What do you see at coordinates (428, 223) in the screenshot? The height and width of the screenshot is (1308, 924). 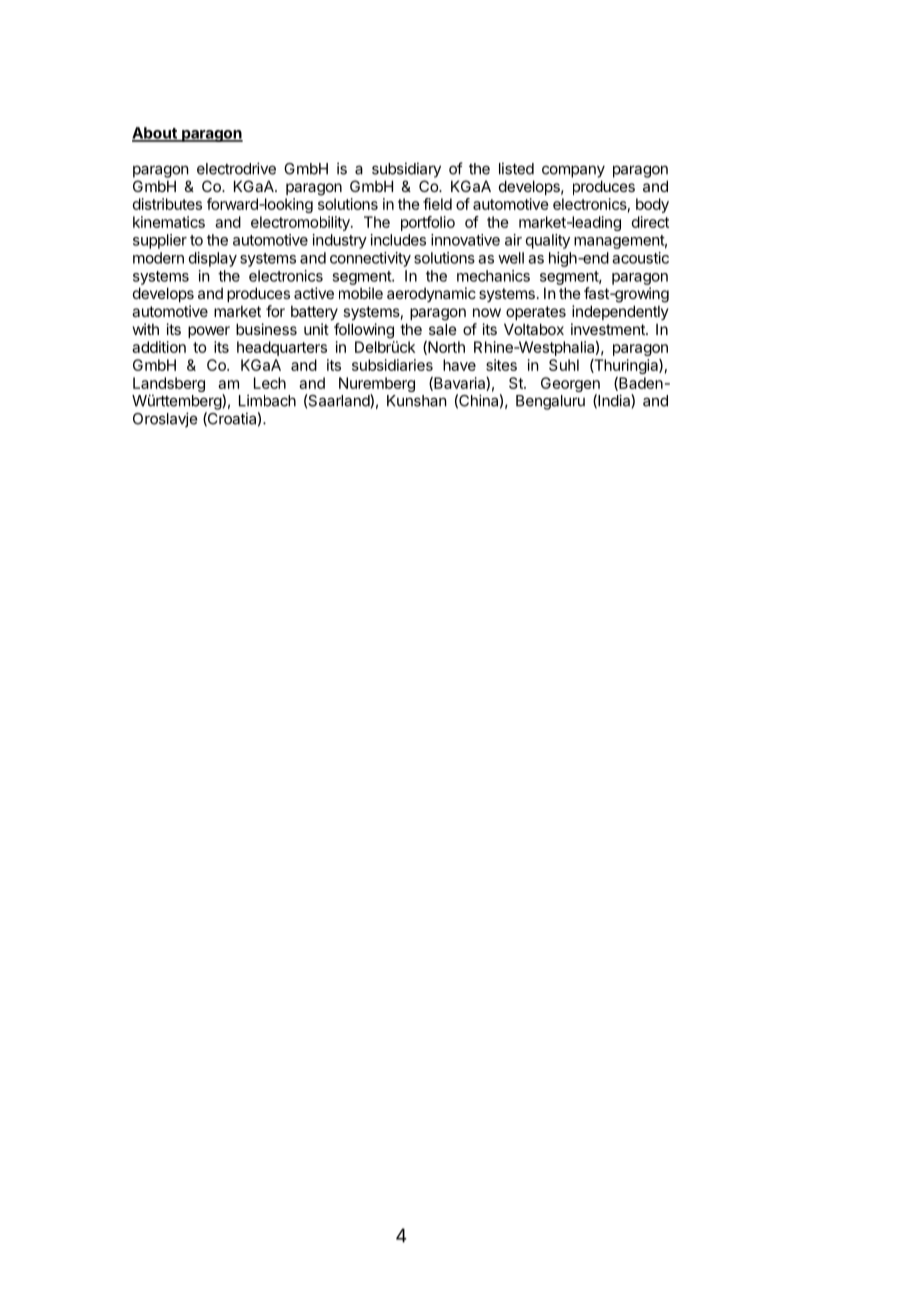 I see `portfolio` at bounding box center [428, 223].
